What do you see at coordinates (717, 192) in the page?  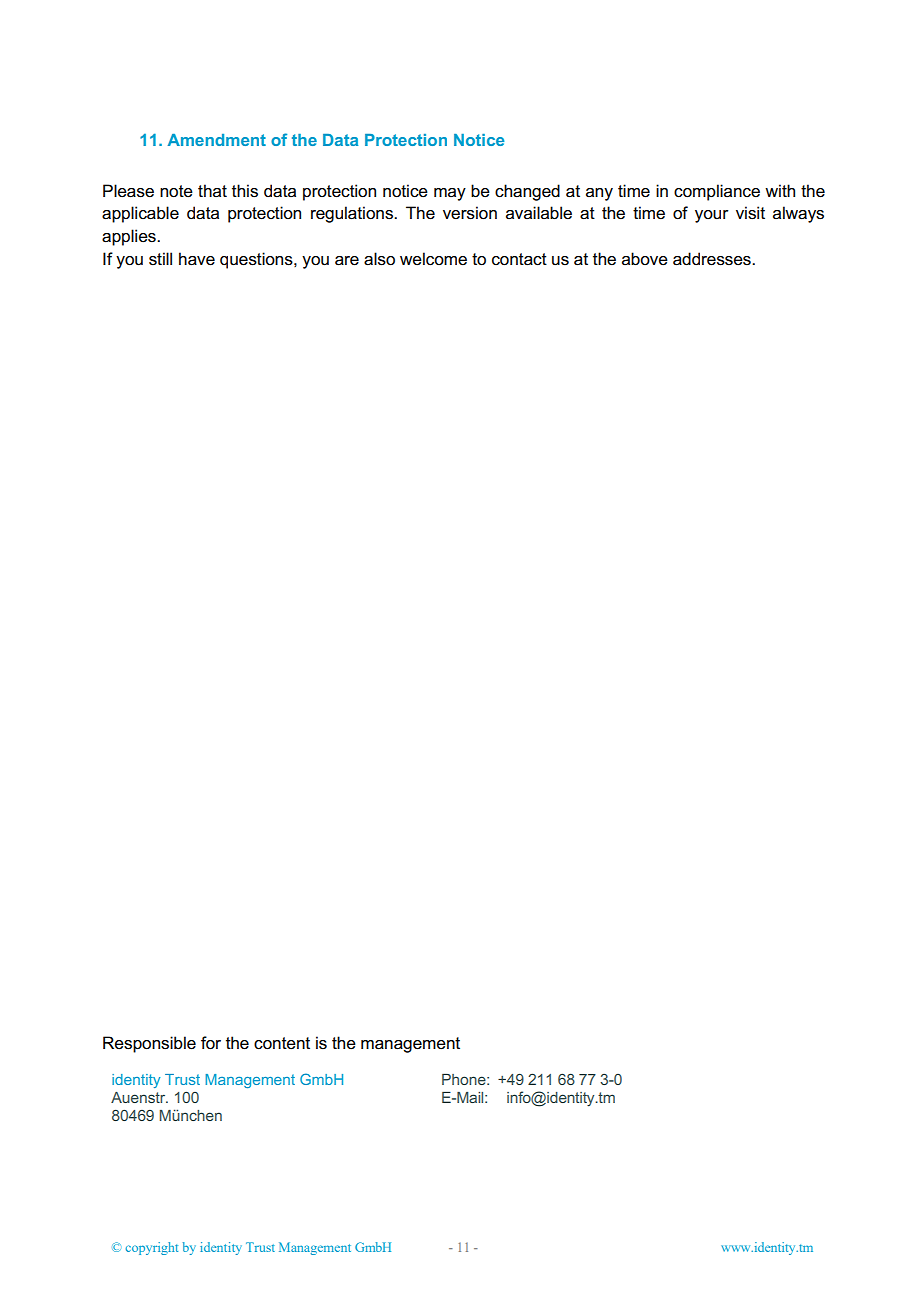 I see `compliance` at bounding box center [717, 192].
